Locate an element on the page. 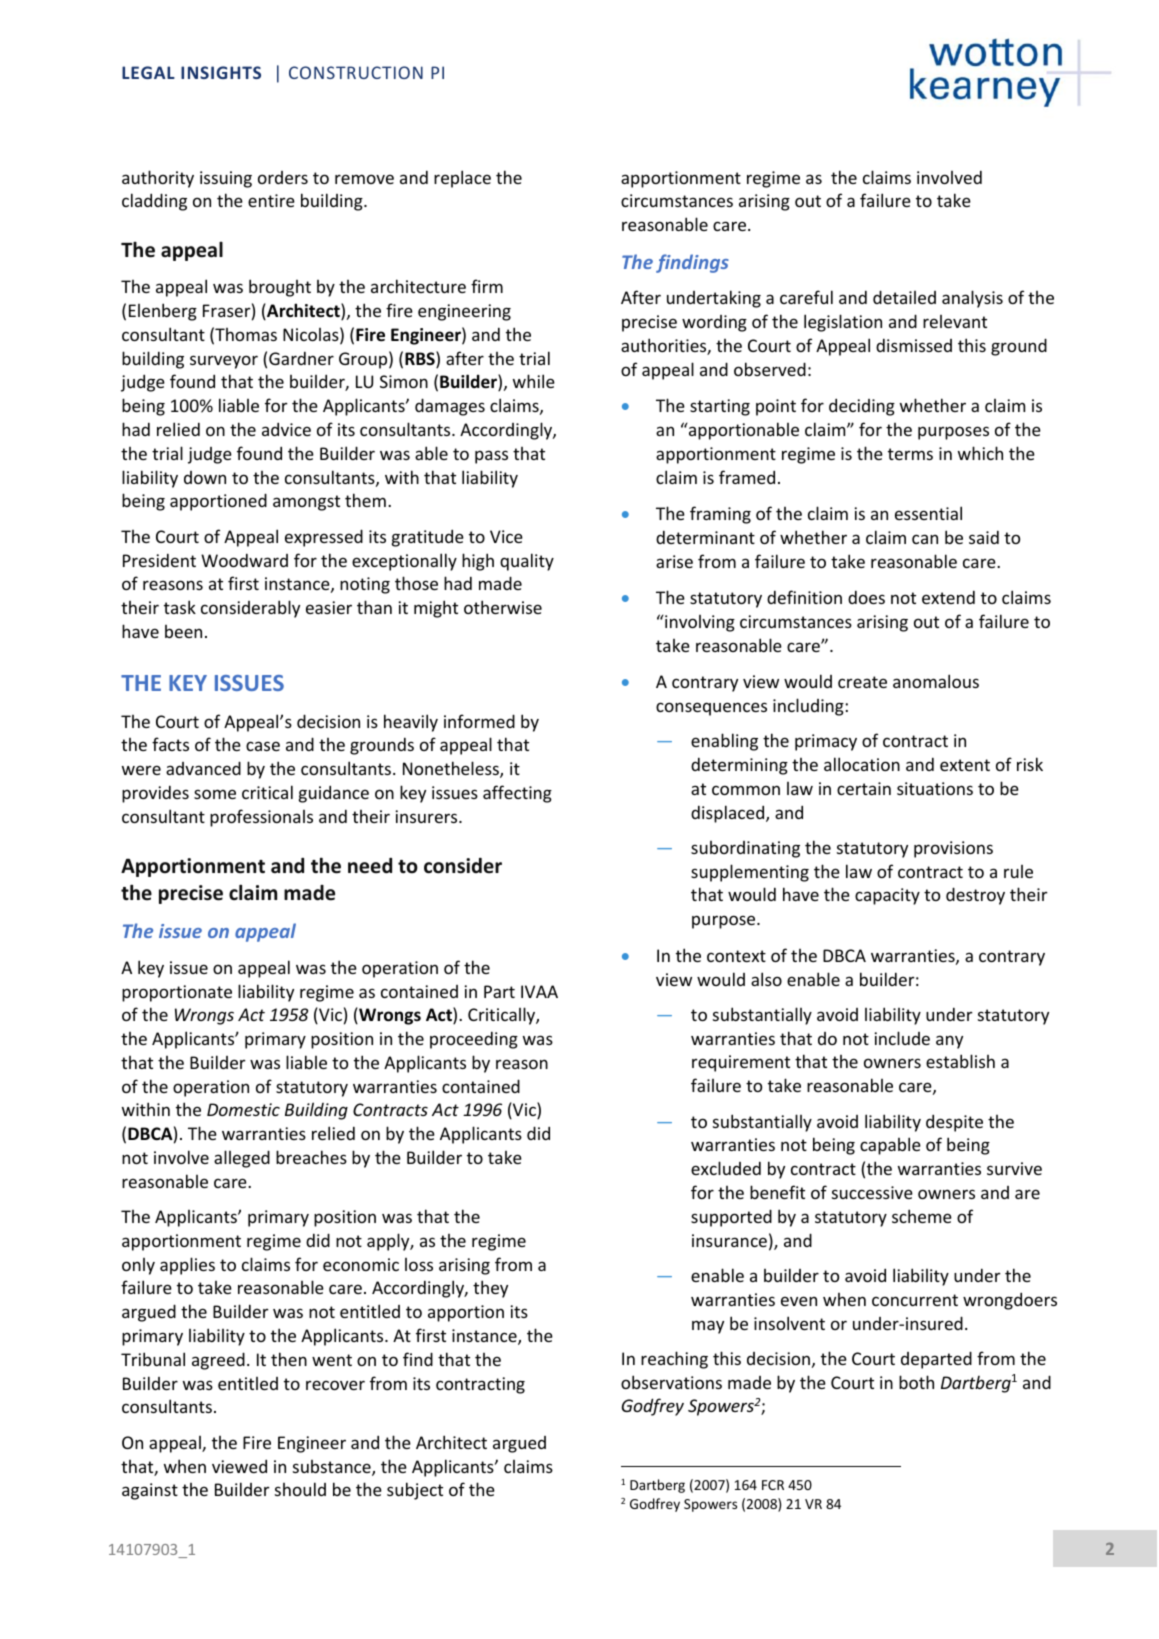 The width and height of the page is (1159, 1639). should is located at coordinates (300, 1489).
